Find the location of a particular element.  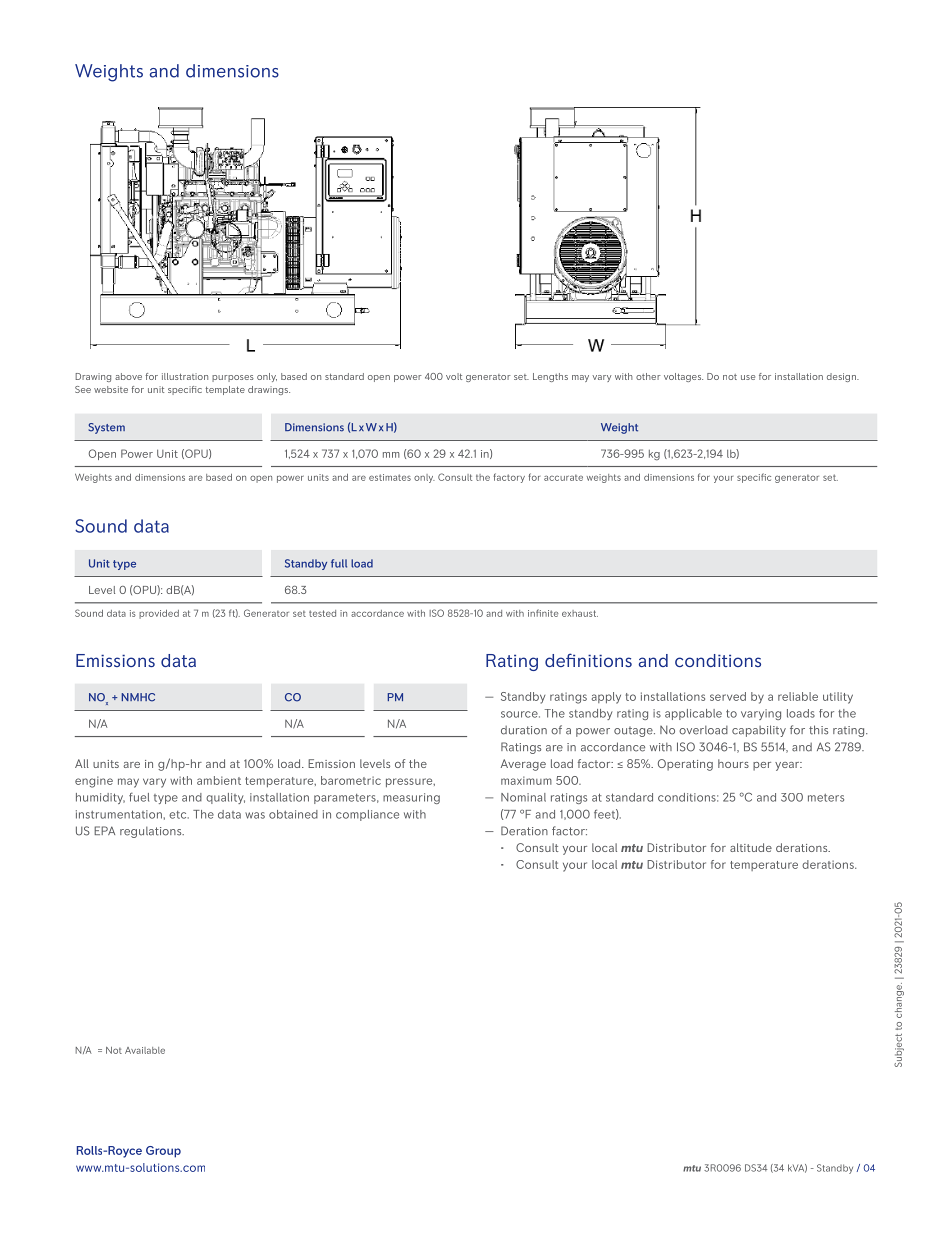

infinite is located at coordinates (543, 613).
